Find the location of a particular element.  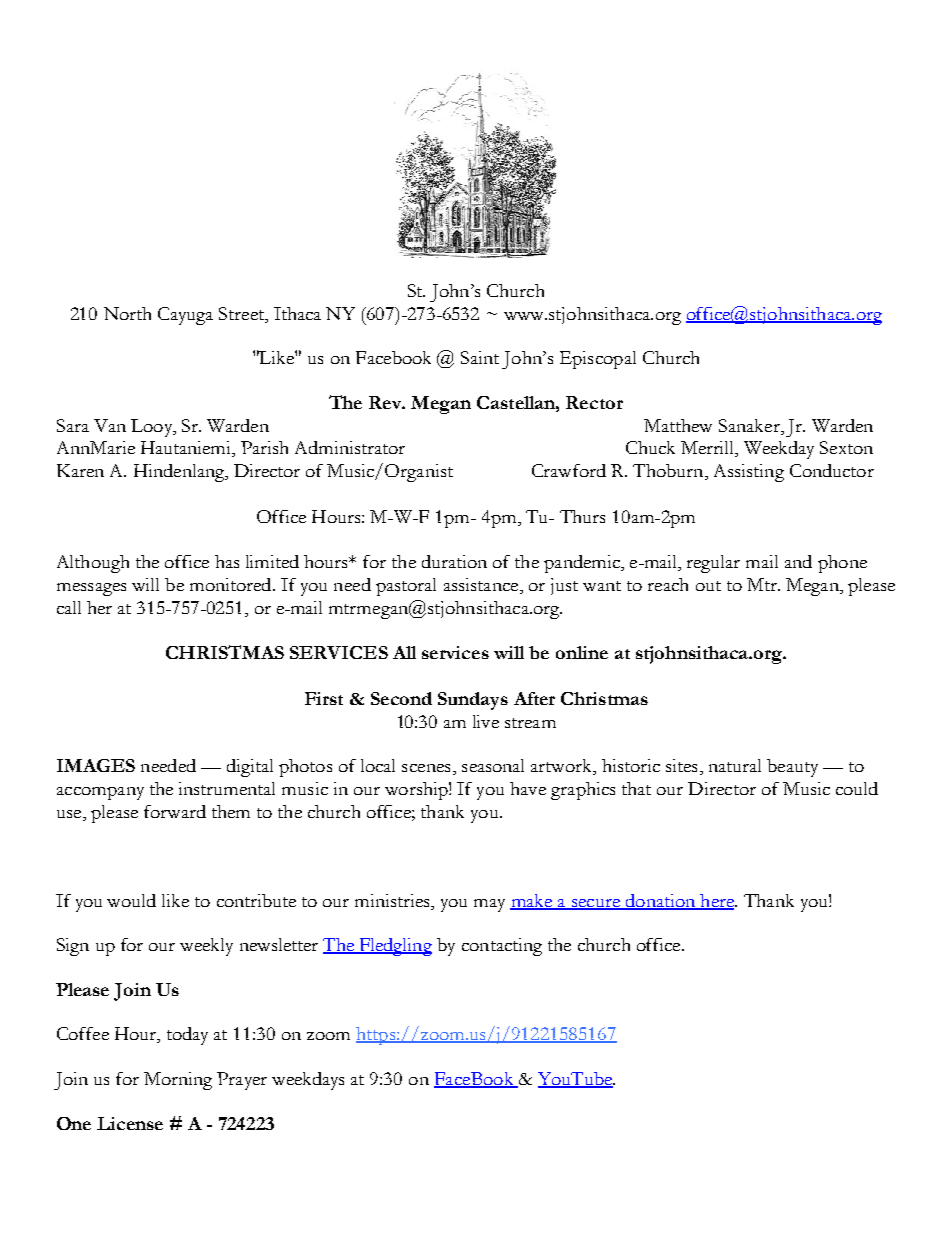

forward is located at coordinates (175, 811).
